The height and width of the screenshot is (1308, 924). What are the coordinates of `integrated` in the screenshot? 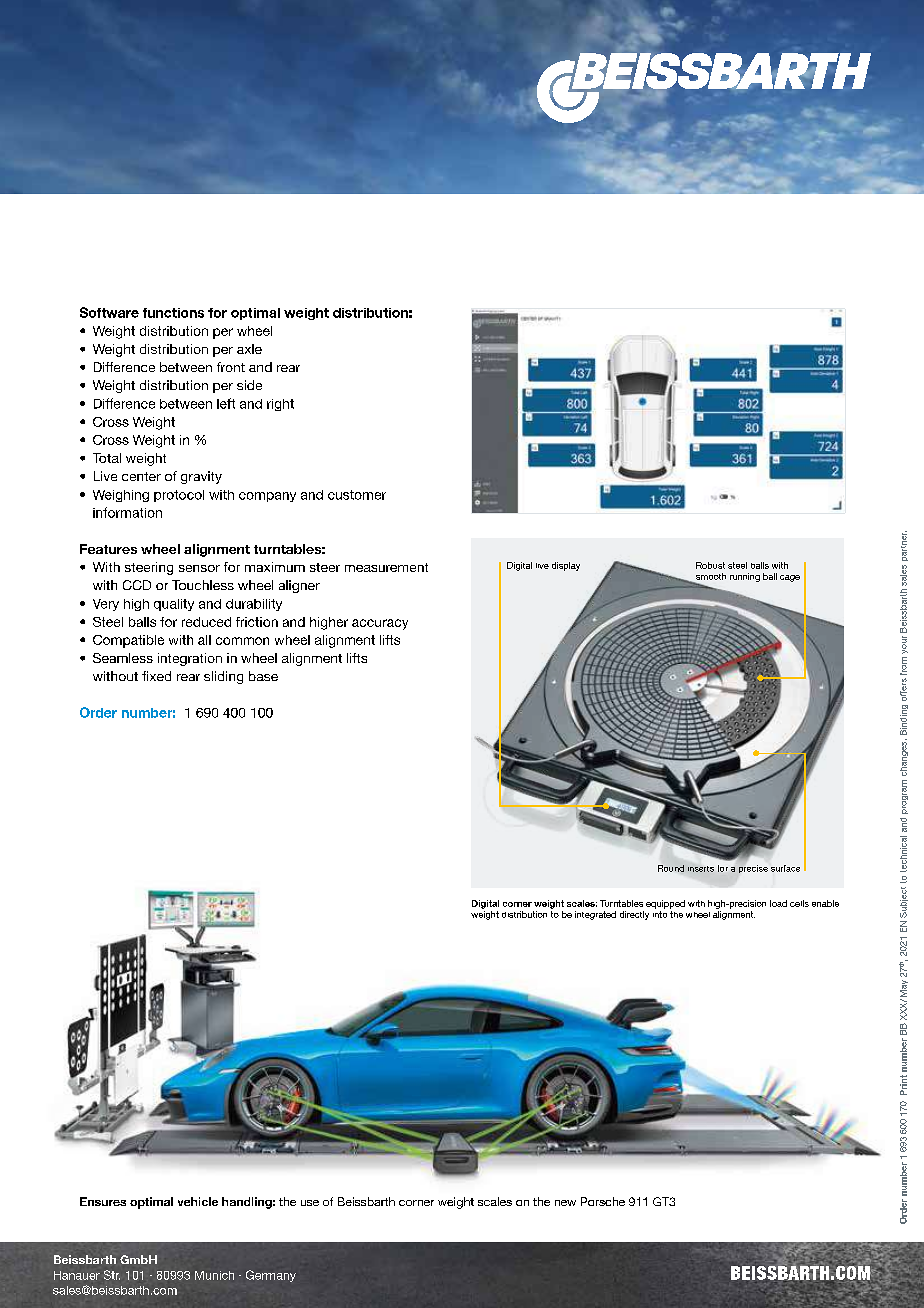 It's located at (595, 915).
